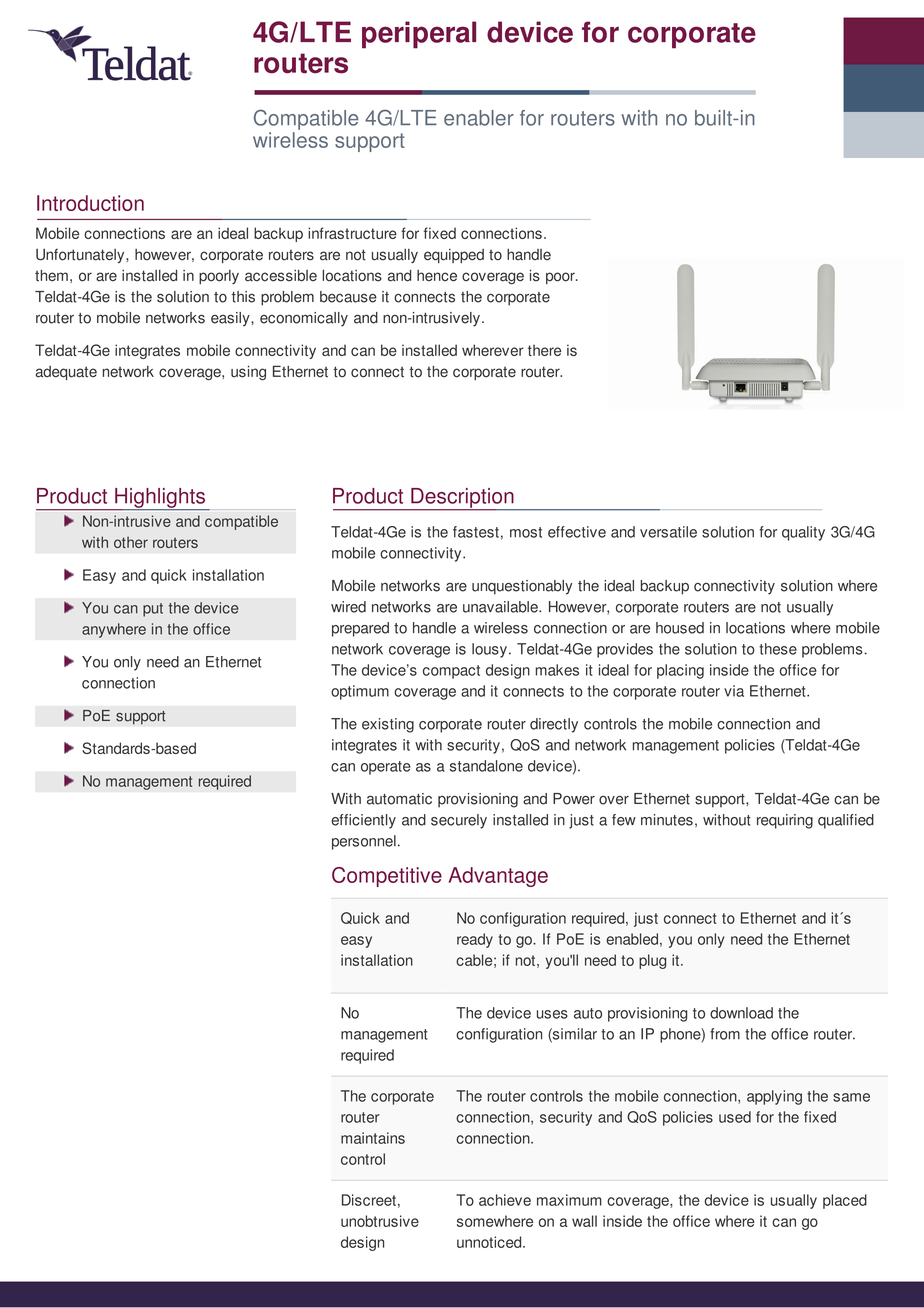 The height and width of the screenshot is (1308, 924). I want to click on securely, so click(459, 821).
